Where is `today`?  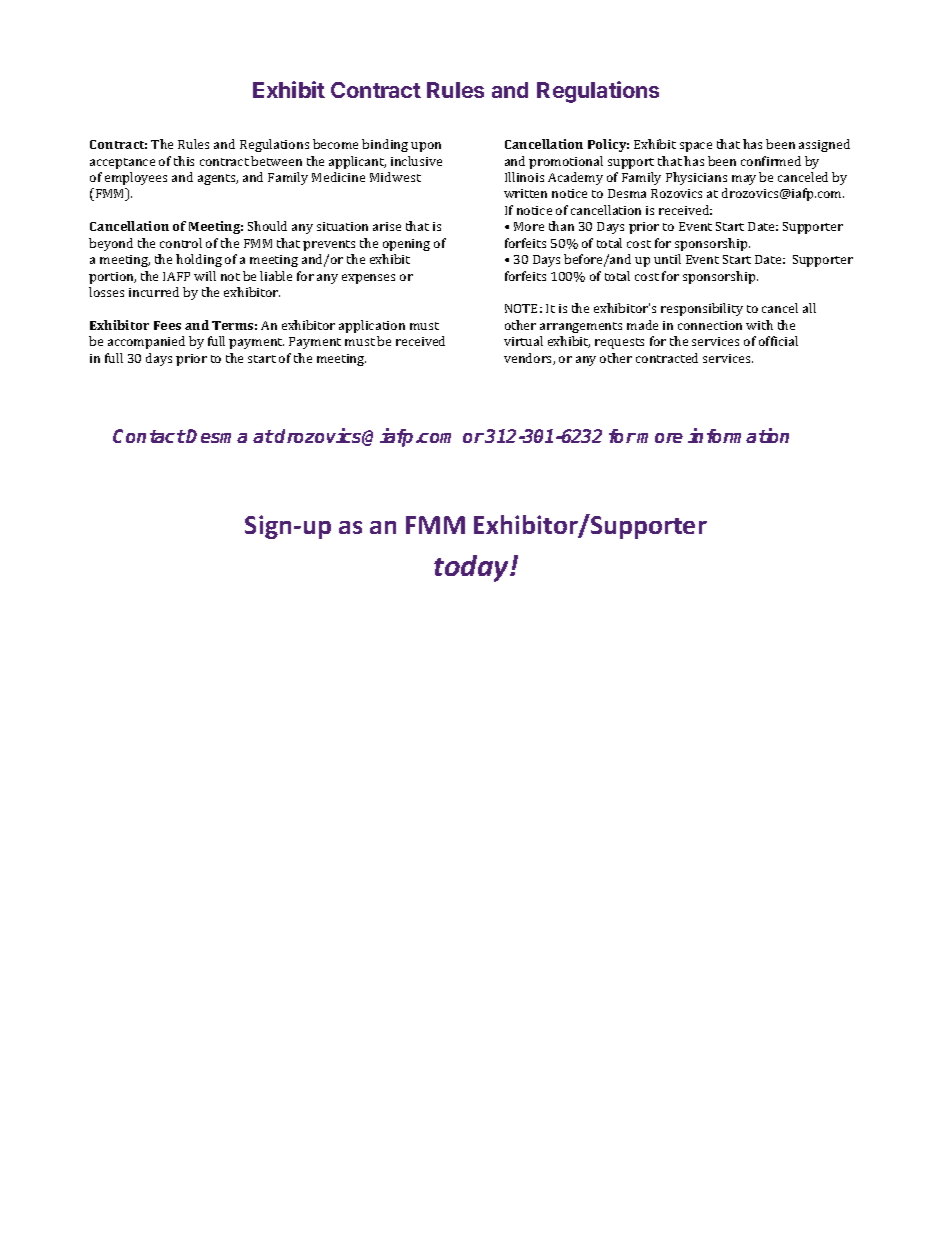
today is located at coordinates (473, 568).
